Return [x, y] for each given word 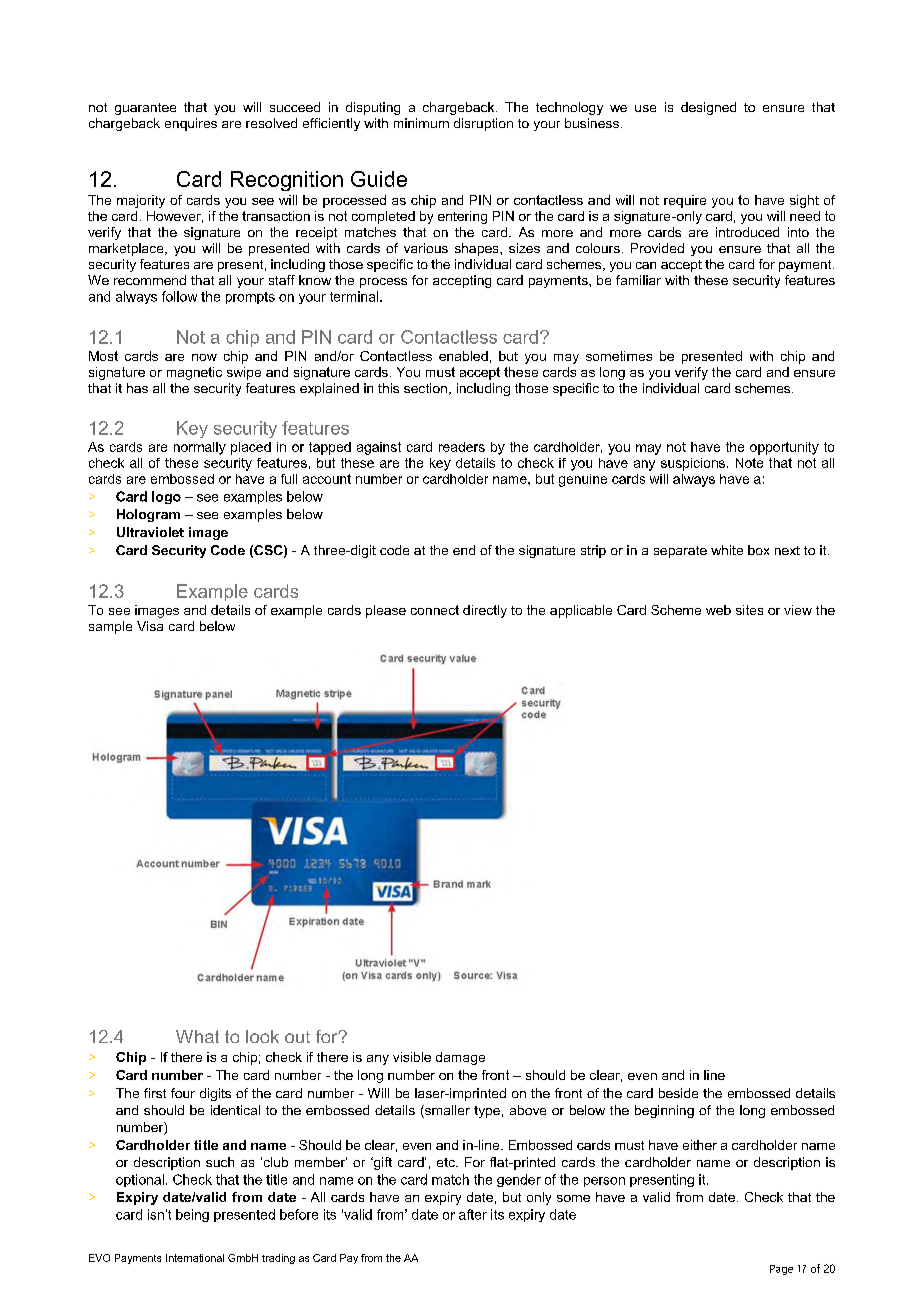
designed [708, 108]
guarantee [145, 109]
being [192, 1215]
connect [435, 610]
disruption [483, 124]
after [473, 1214]
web [718, 610]
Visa [150, 626]
